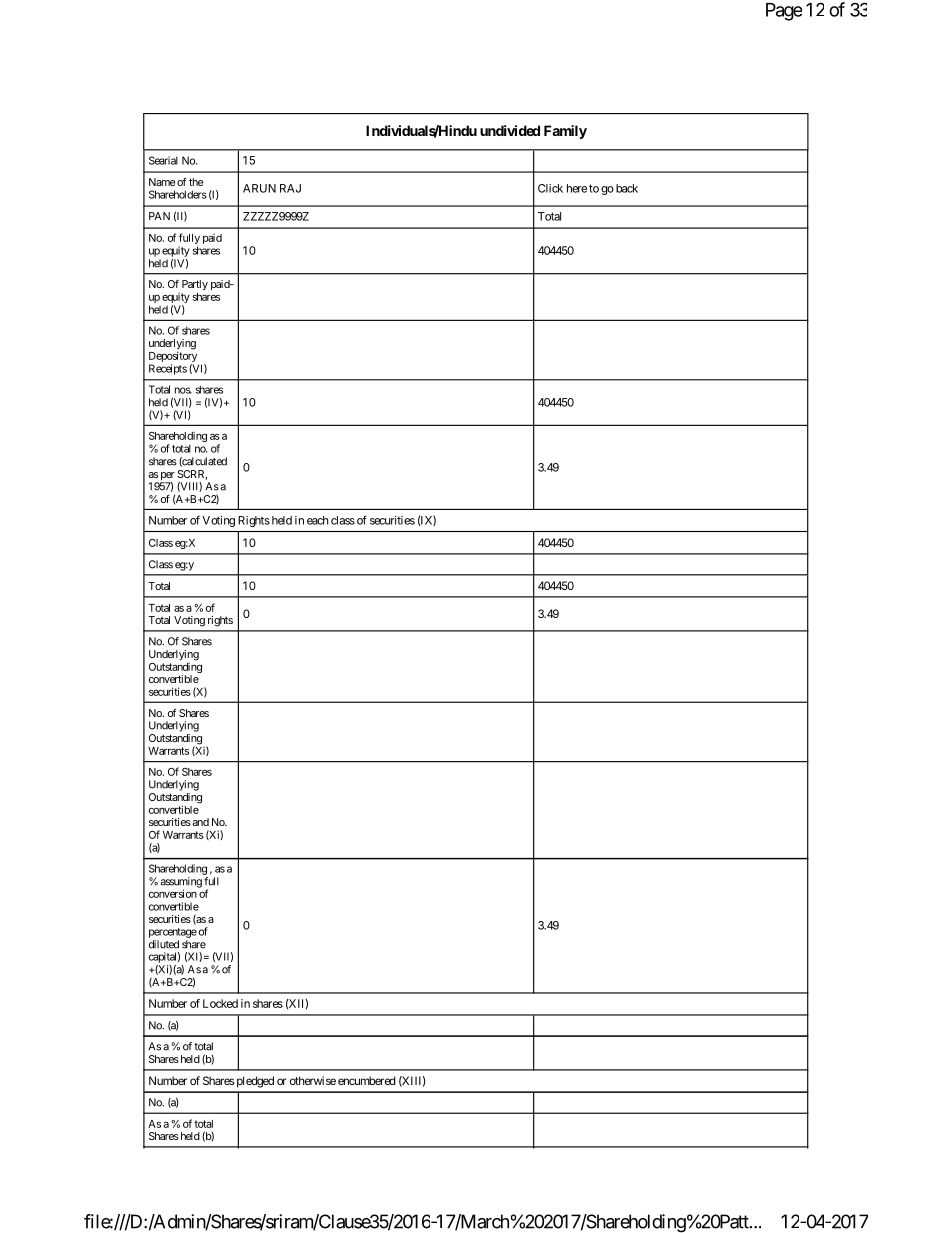 The height and width of the screenshot is (1233, 952). I want to click on Depository, so click(174, 358).
